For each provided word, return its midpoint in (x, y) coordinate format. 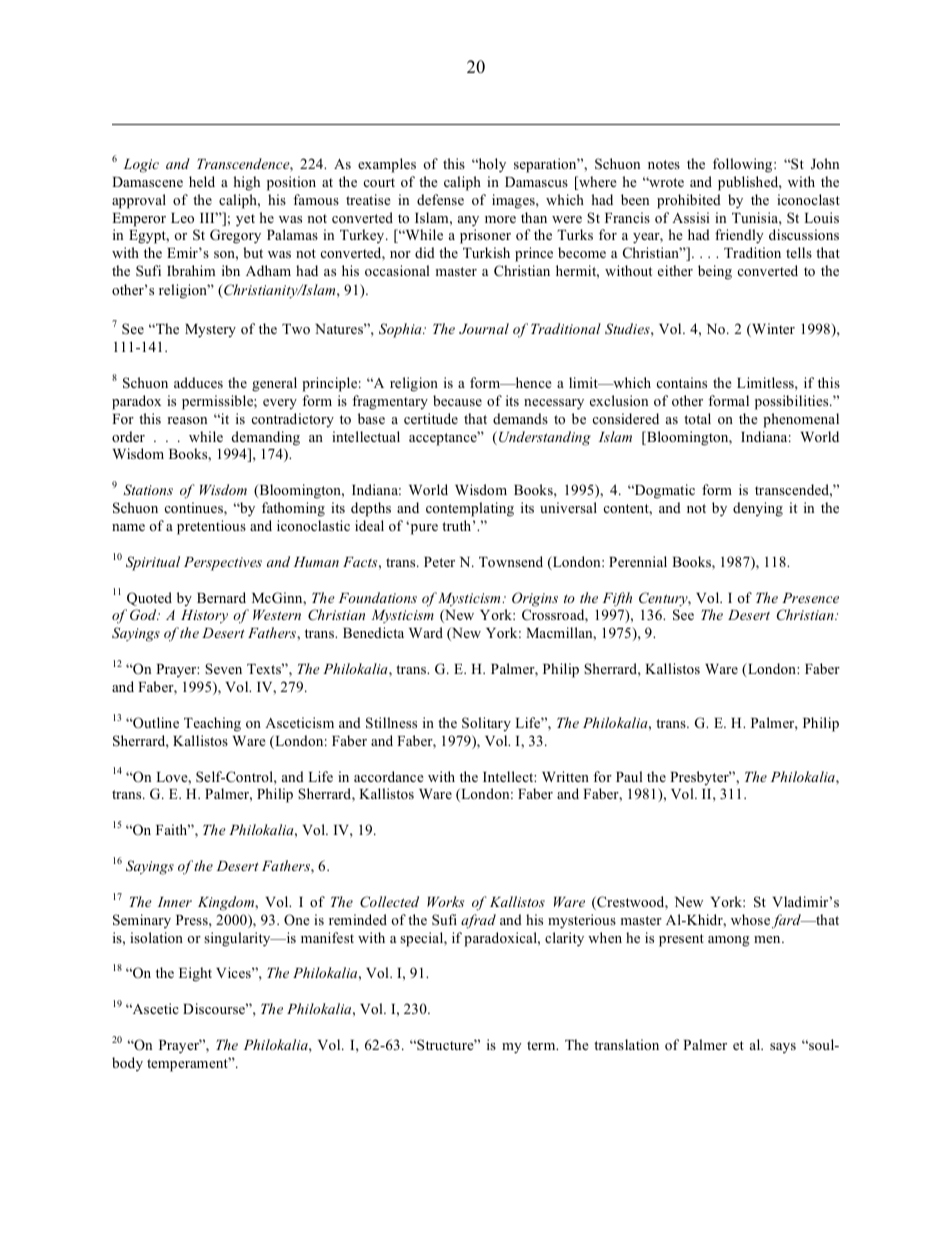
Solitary (486, 724)
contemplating (470, 509)
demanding (266, 438)
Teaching (212, 724)
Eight (195, 974)
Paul (629, 776)
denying (758, 509)
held (202, 181)
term (542, 1045)
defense (440, 199)
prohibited (689, 201)
